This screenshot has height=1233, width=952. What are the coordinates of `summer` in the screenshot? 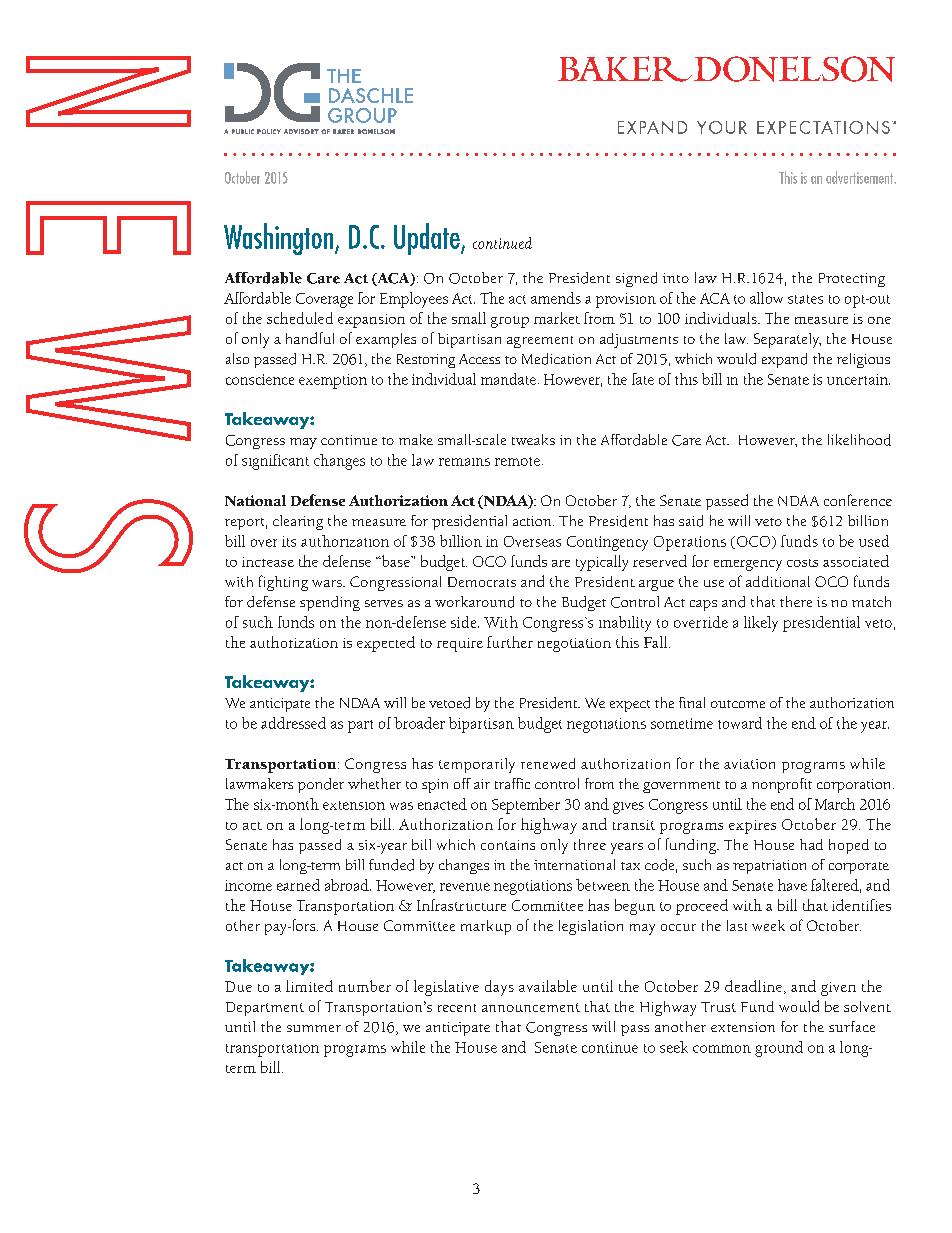 It's located at (314, 1028).
